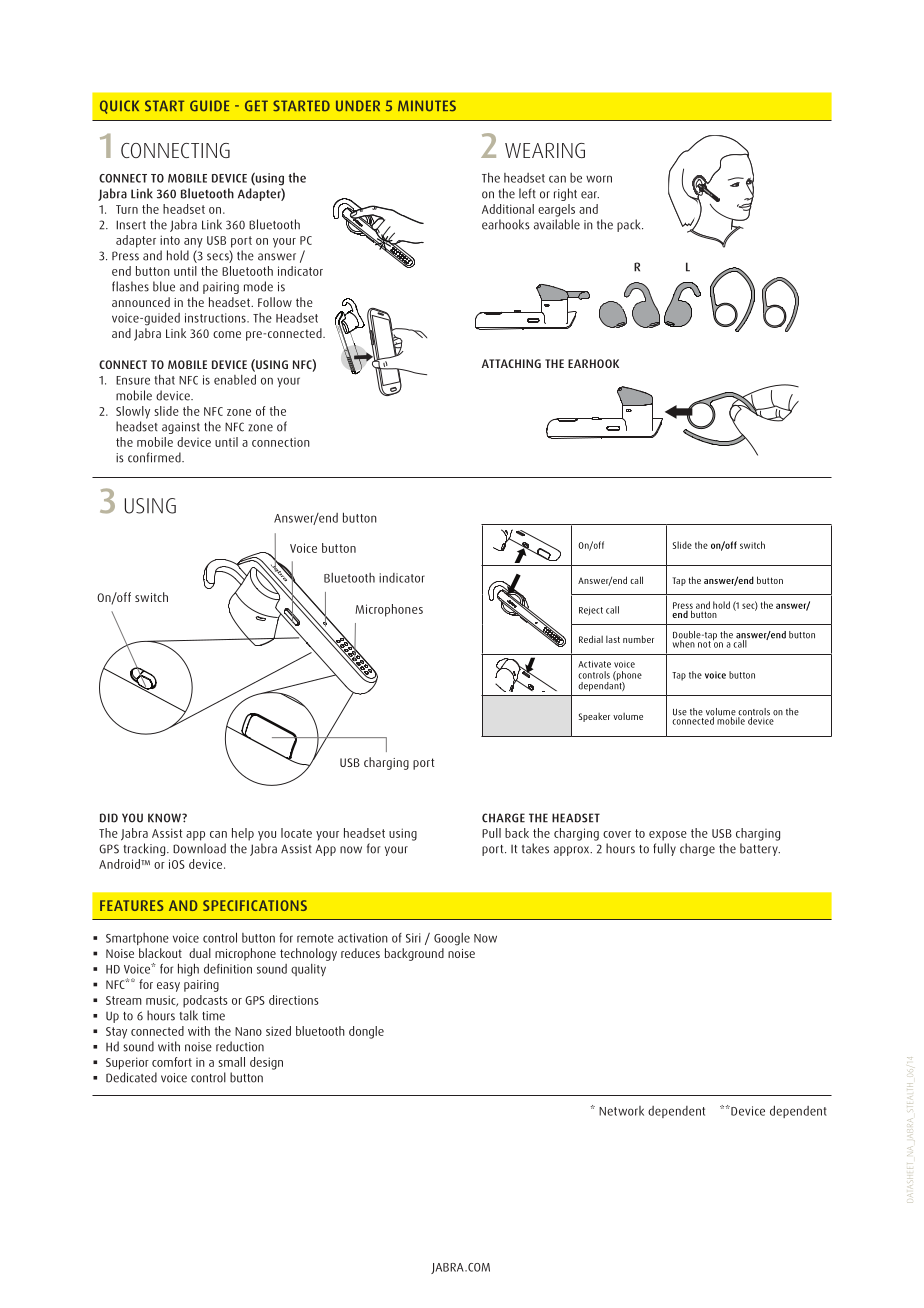 The width and height of the screenshot is (924, 1308). What do you see at coordinates (172, 1062) in the screenshot?
I see `comfort` at bounding box center [172, 1062].
